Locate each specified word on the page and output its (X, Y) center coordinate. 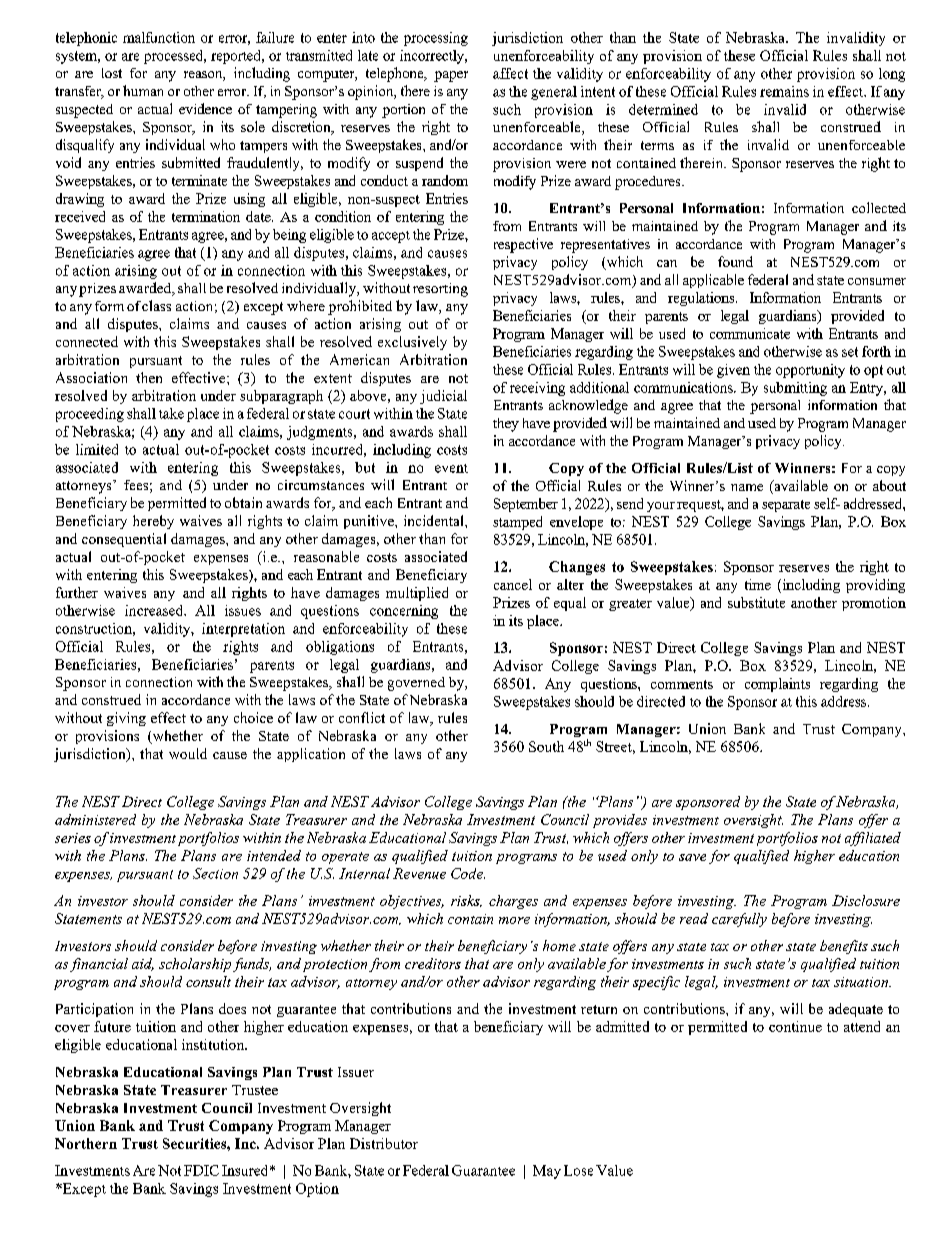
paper (451, 76)
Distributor (384, 1143)
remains (784, 91)
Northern (86, 1143)
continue (795, 1026)
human (143, 90)
